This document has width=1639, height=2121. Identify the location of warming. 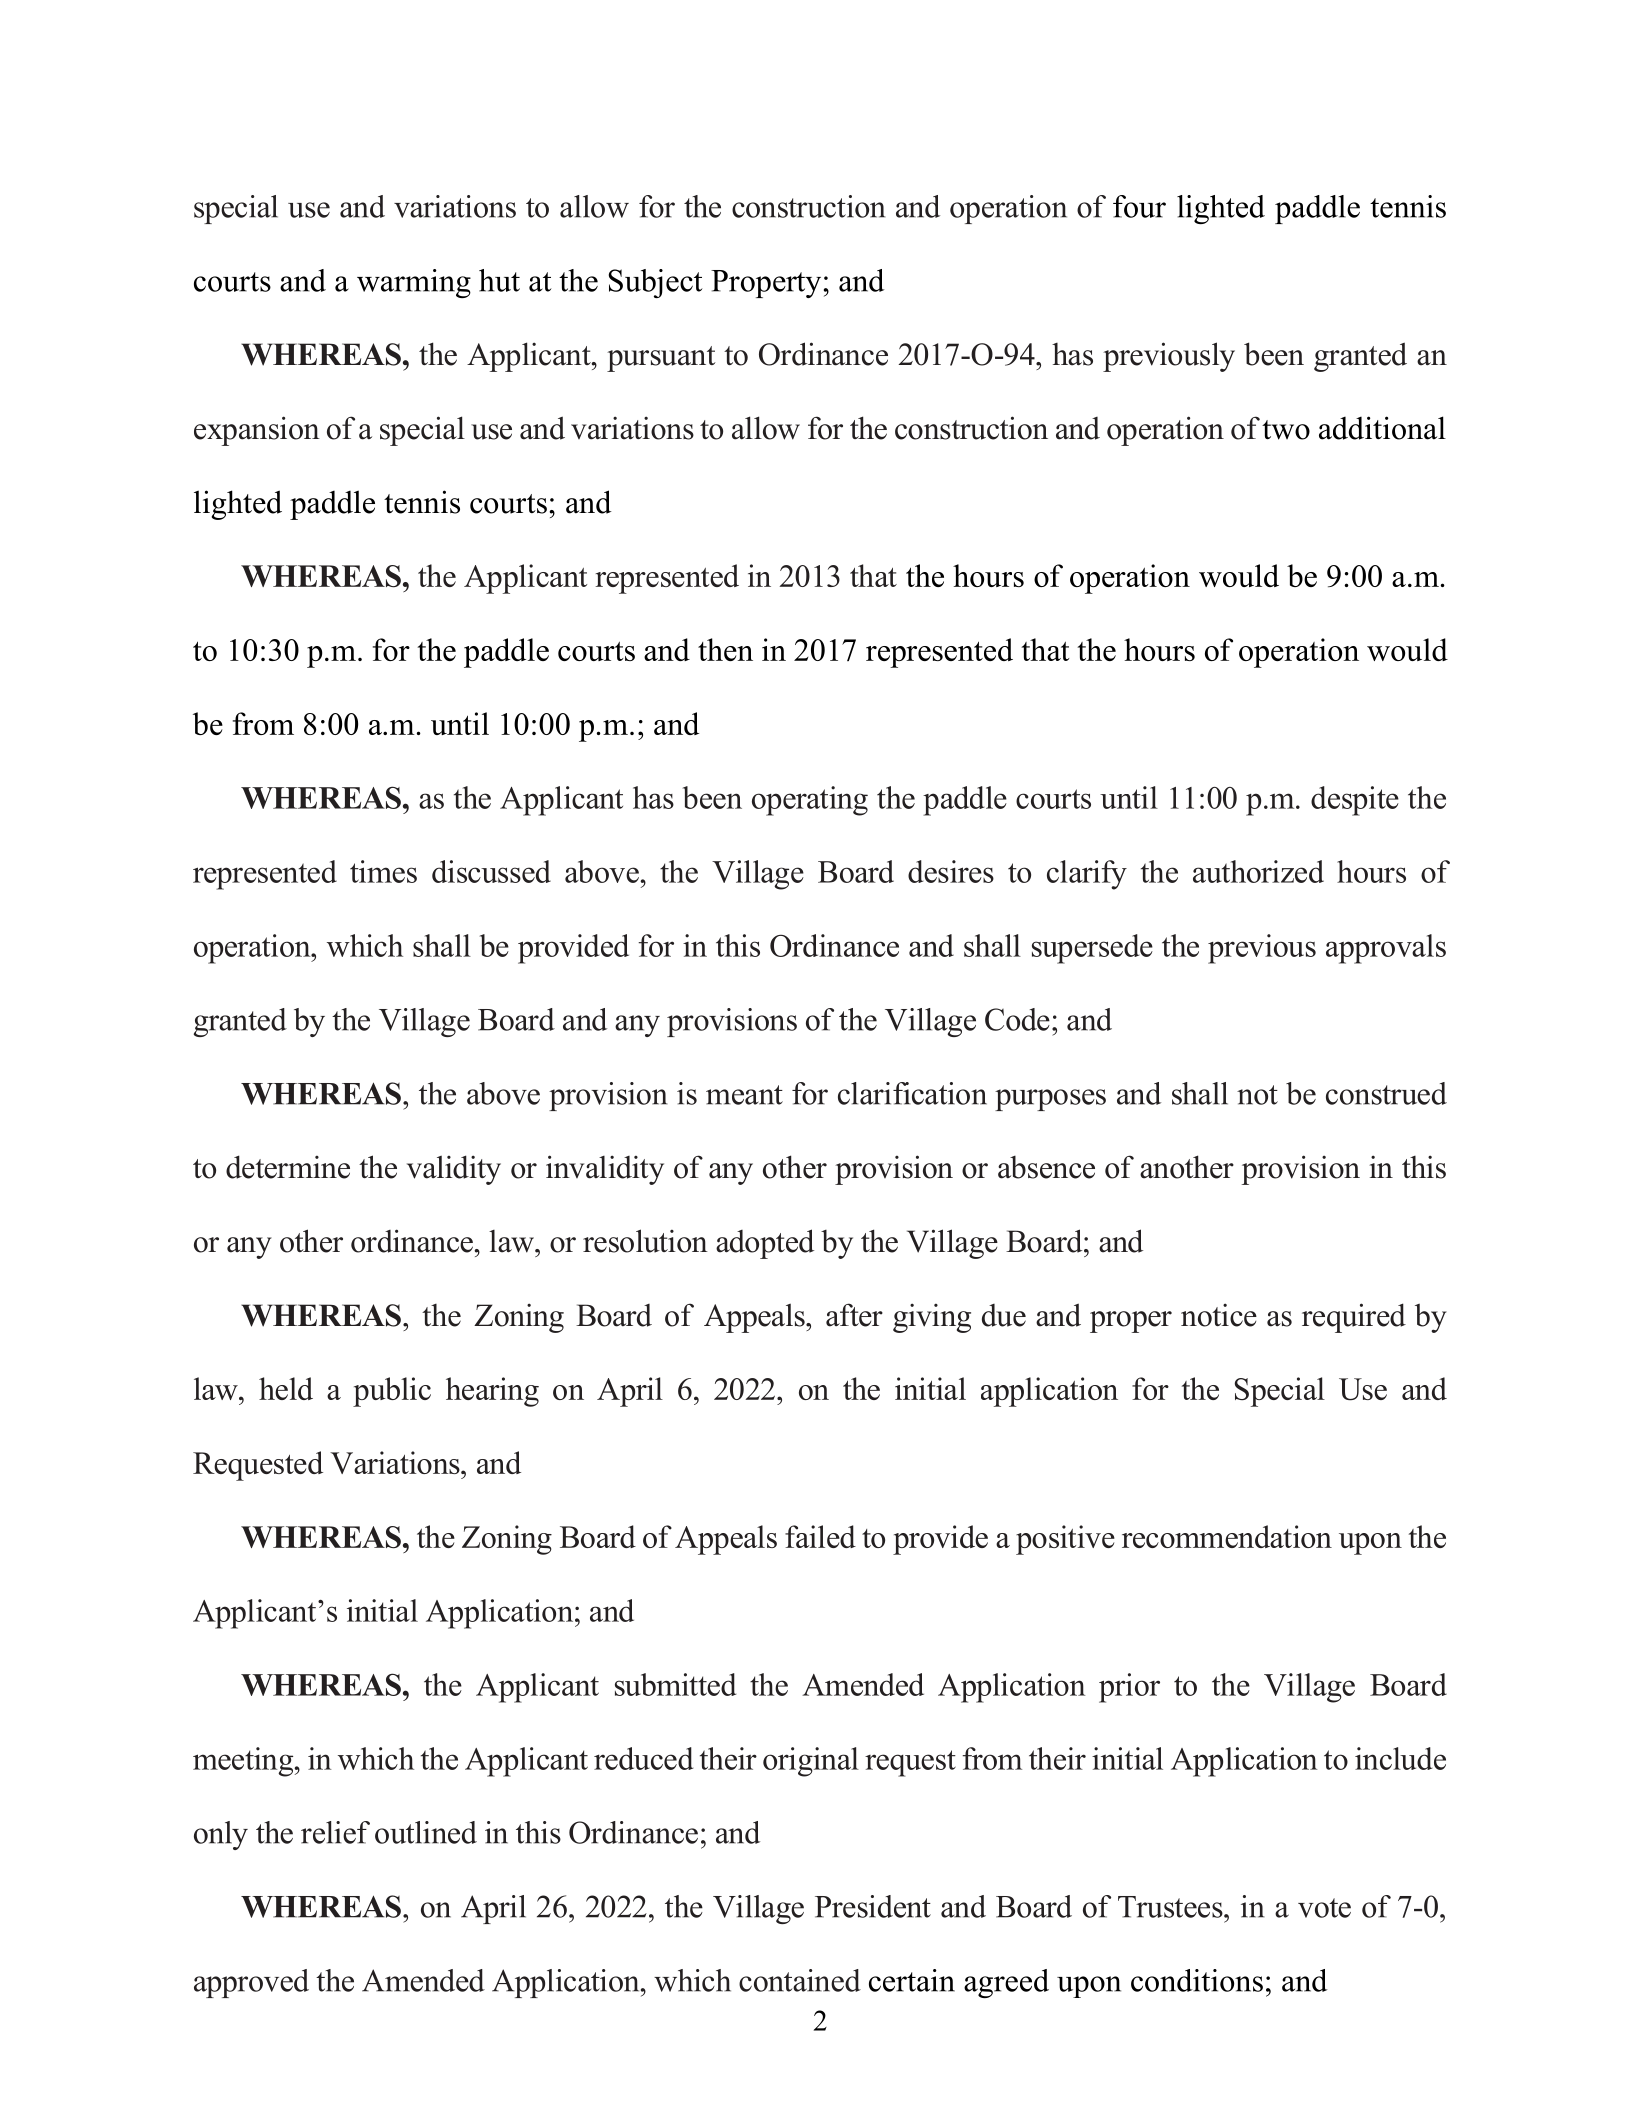
(414, 283).
